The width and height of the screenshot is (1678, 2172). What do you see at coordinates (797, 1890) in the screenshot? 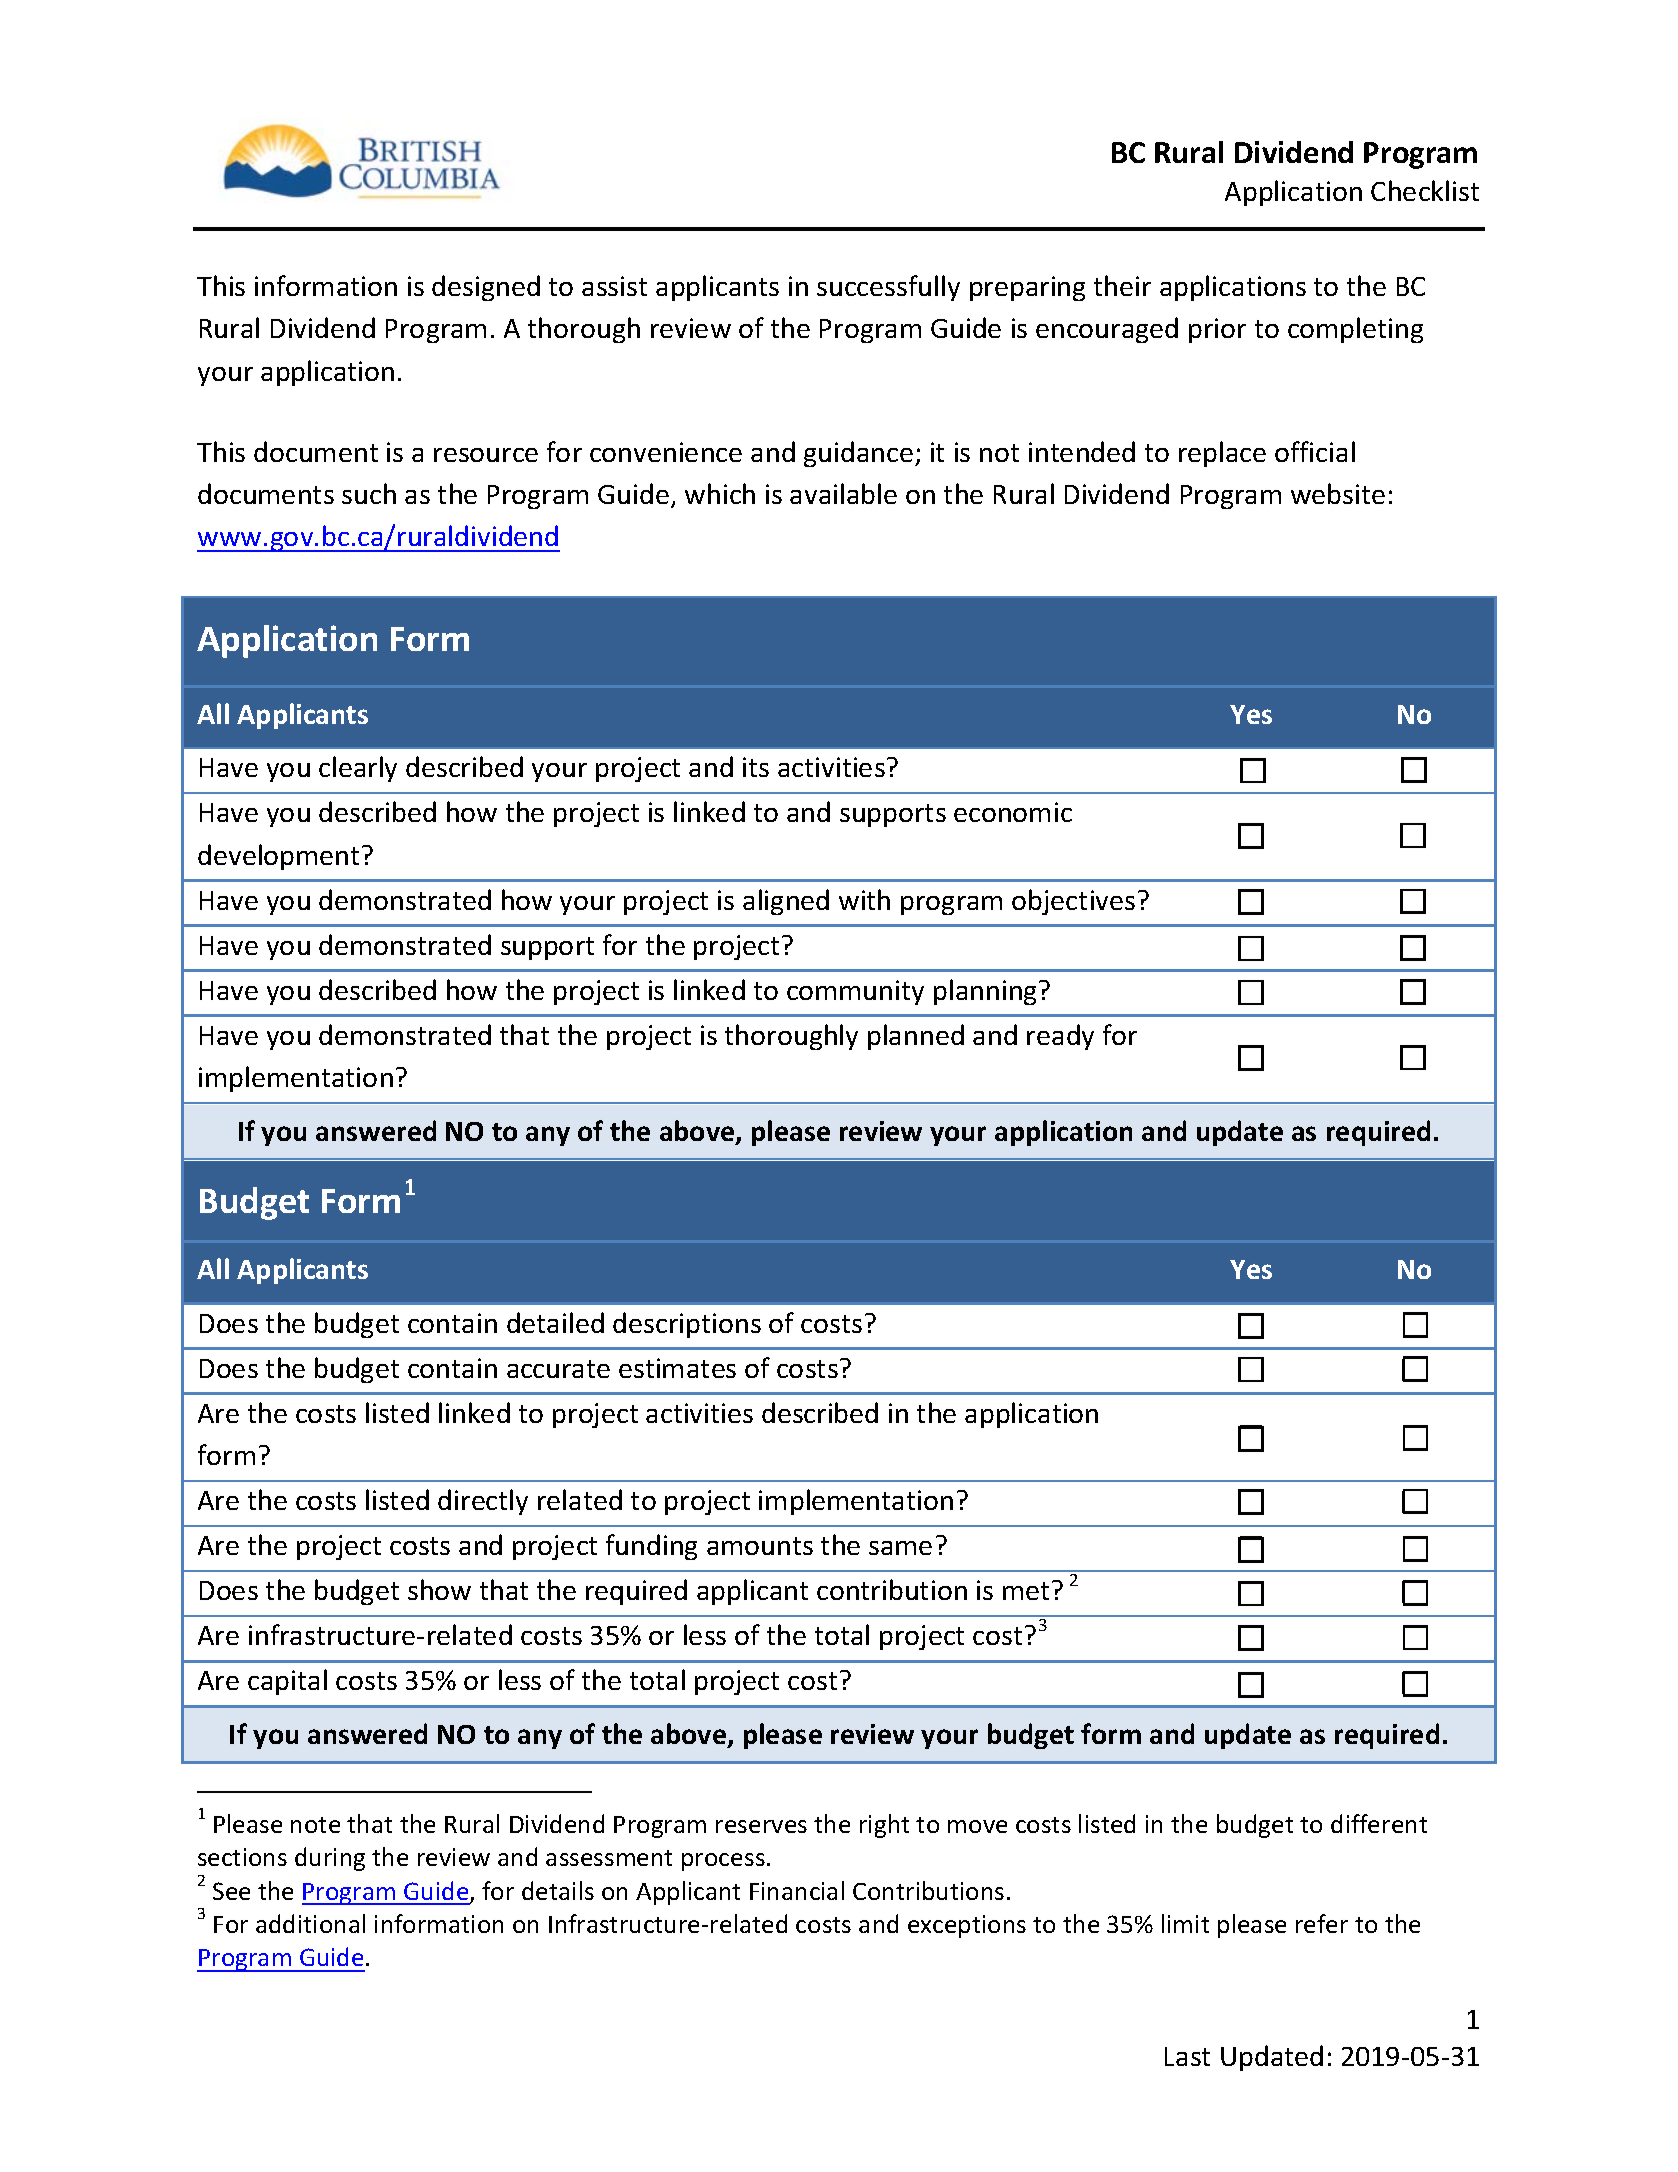
I see `Financial` at bounding box center [797, 1890].
